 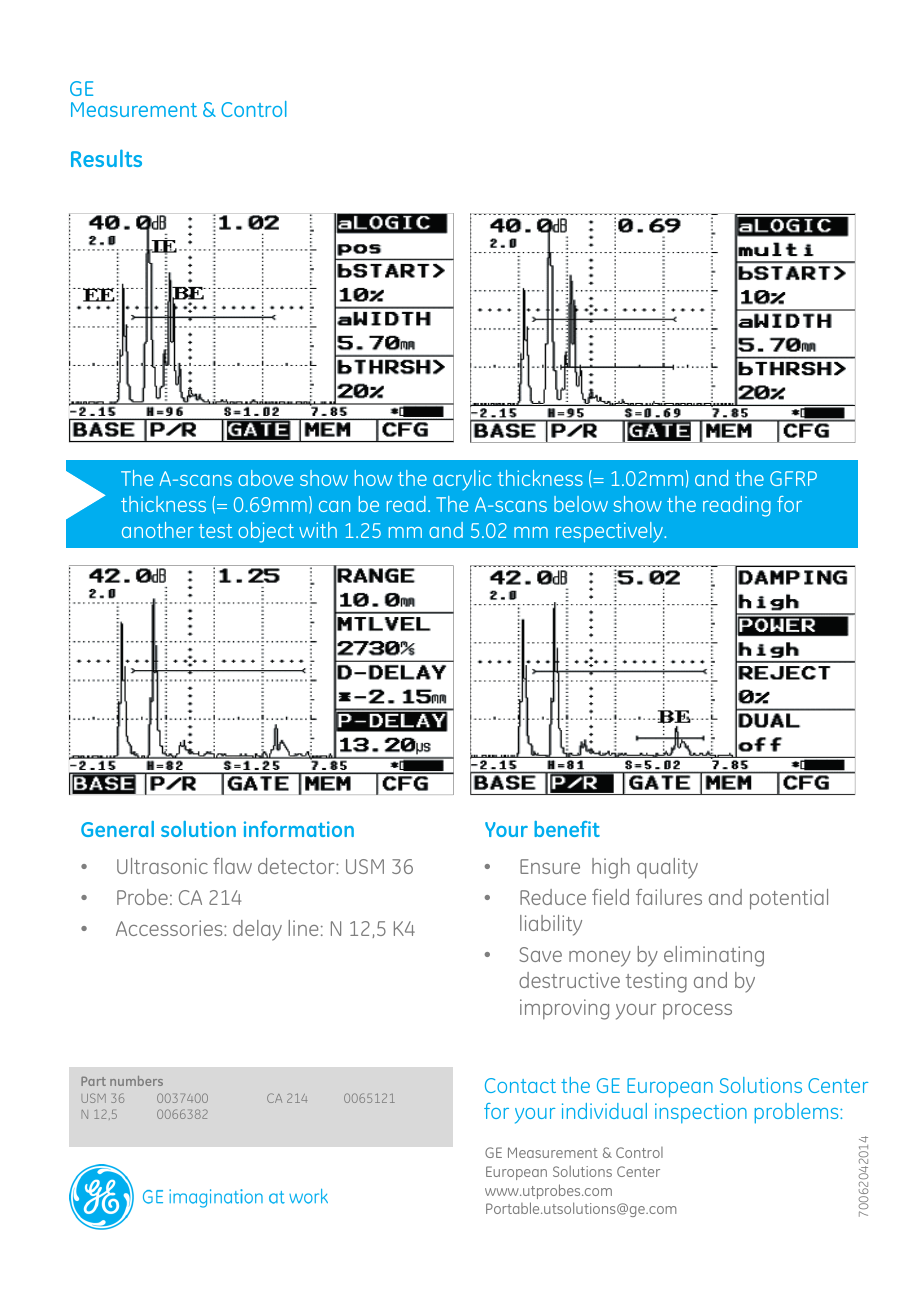 What do you see at coordinates (136, 1081) in the document?
I see `numbers` at bounding box center [136, 1081].
